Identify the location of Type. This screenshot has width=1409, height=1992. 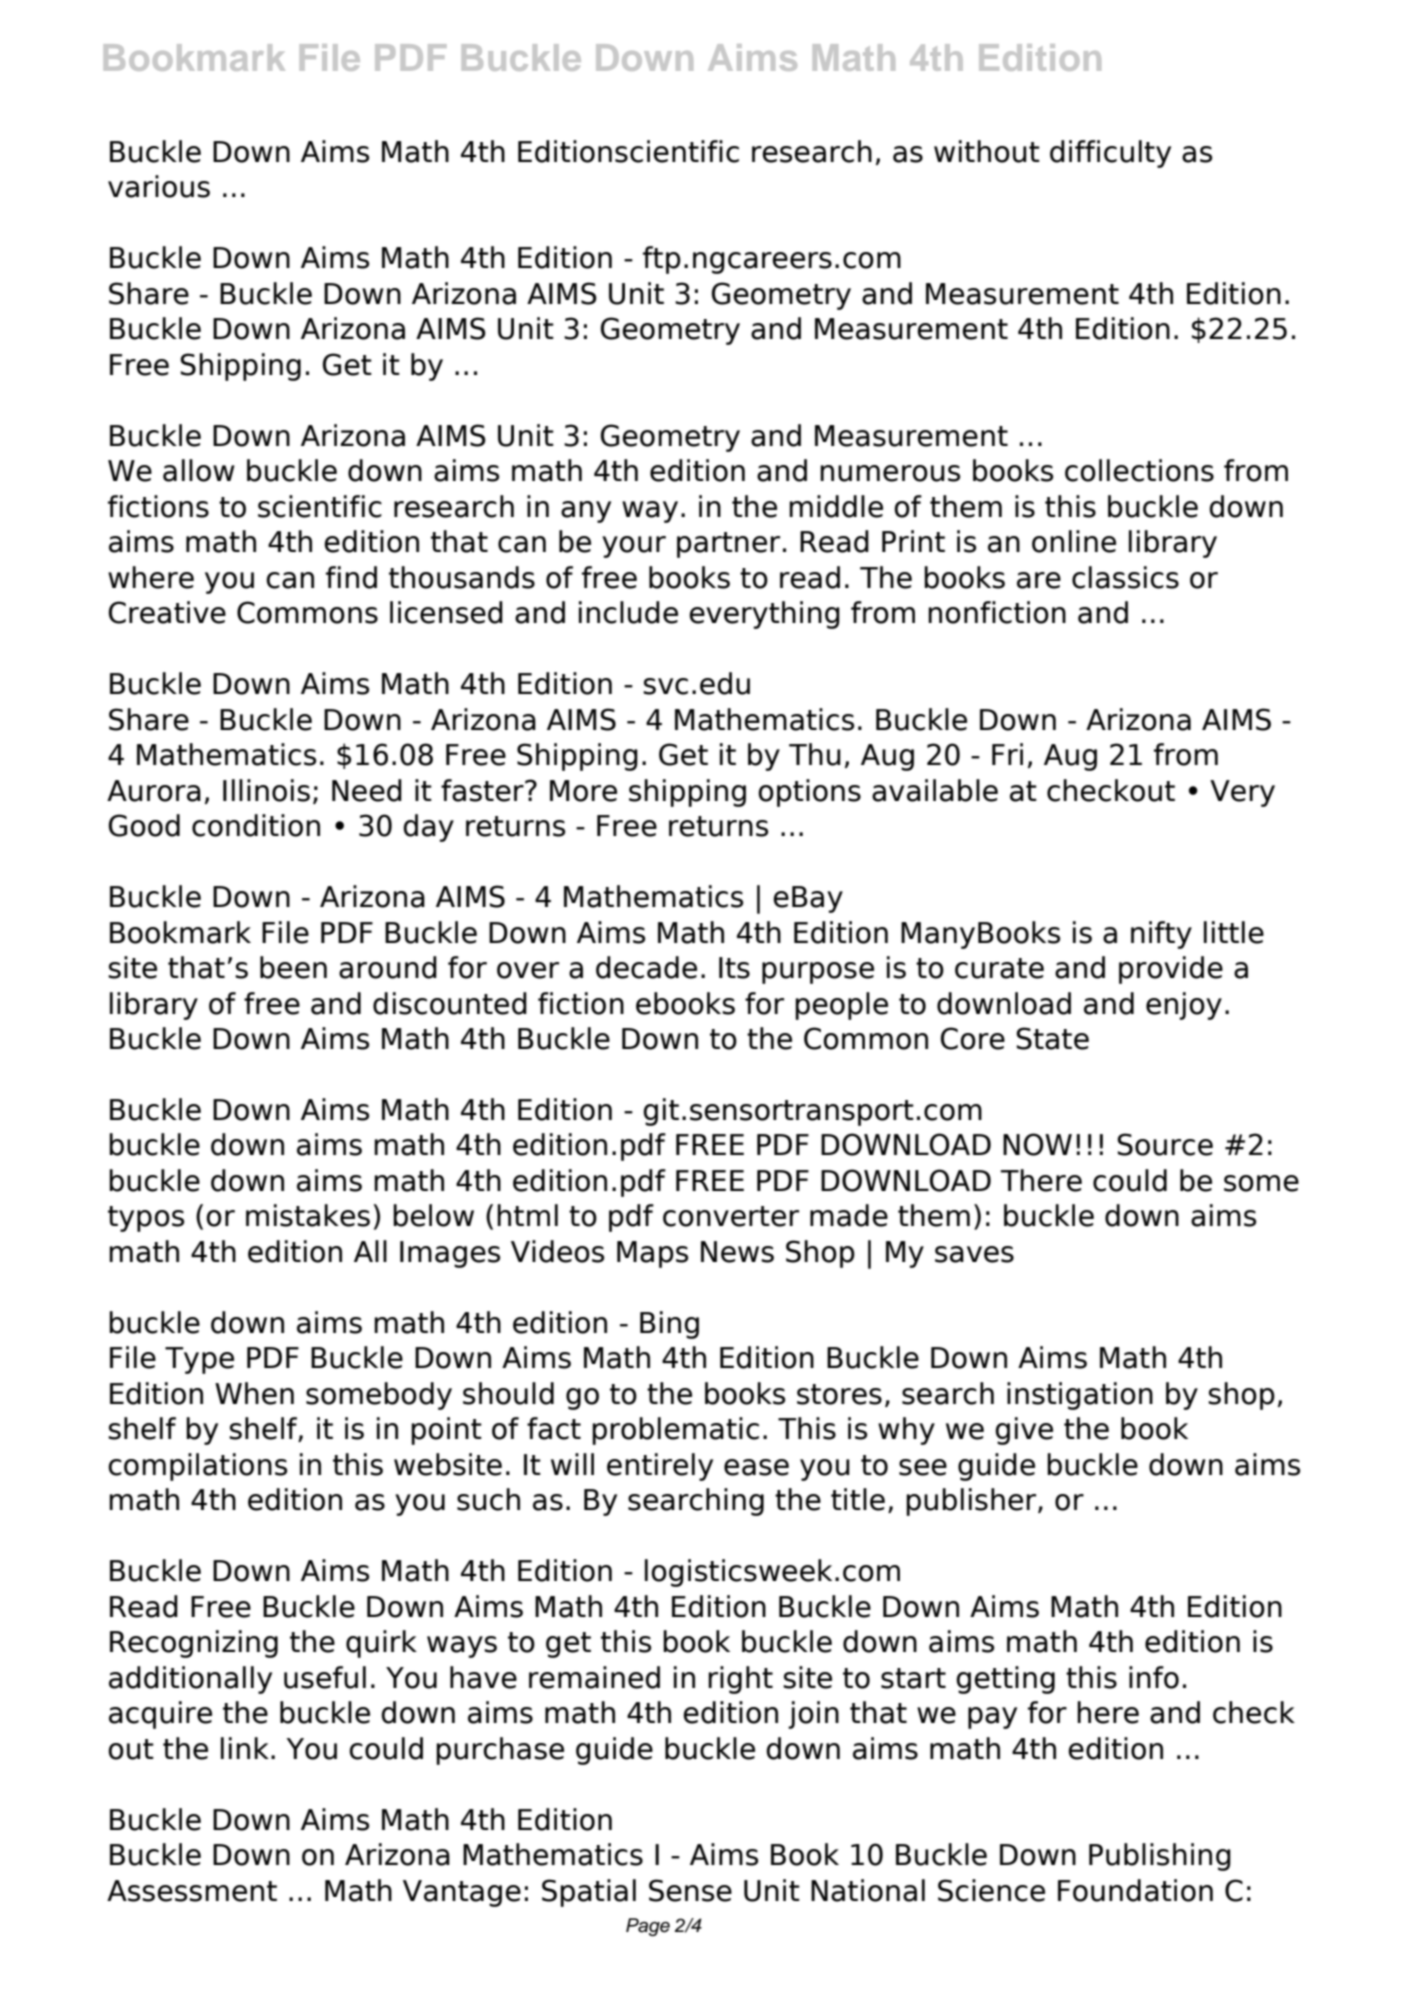
(199, 1360).
